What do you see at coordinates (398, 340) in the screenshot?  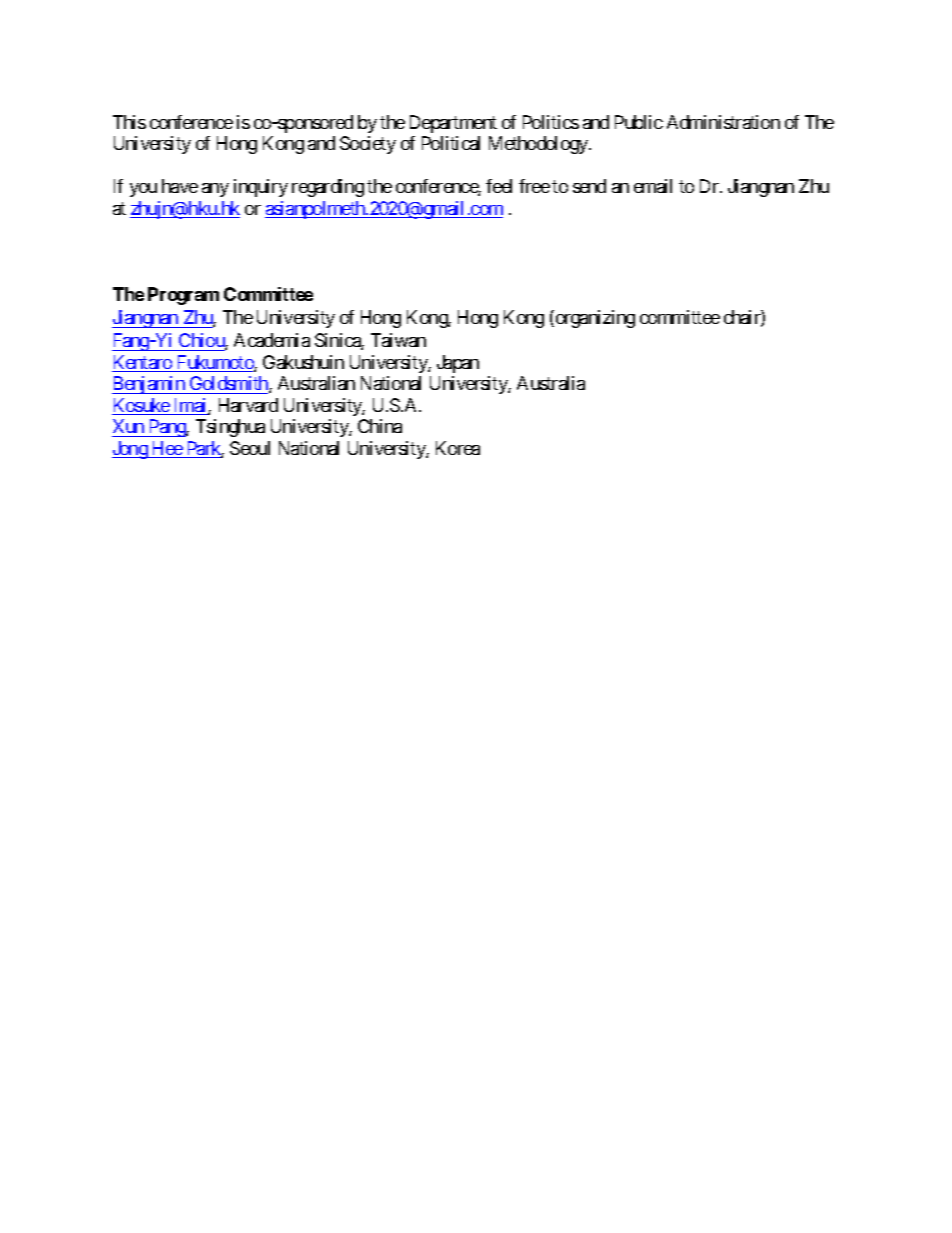 I see `Taiwan` at bounding box center [398, 340].
